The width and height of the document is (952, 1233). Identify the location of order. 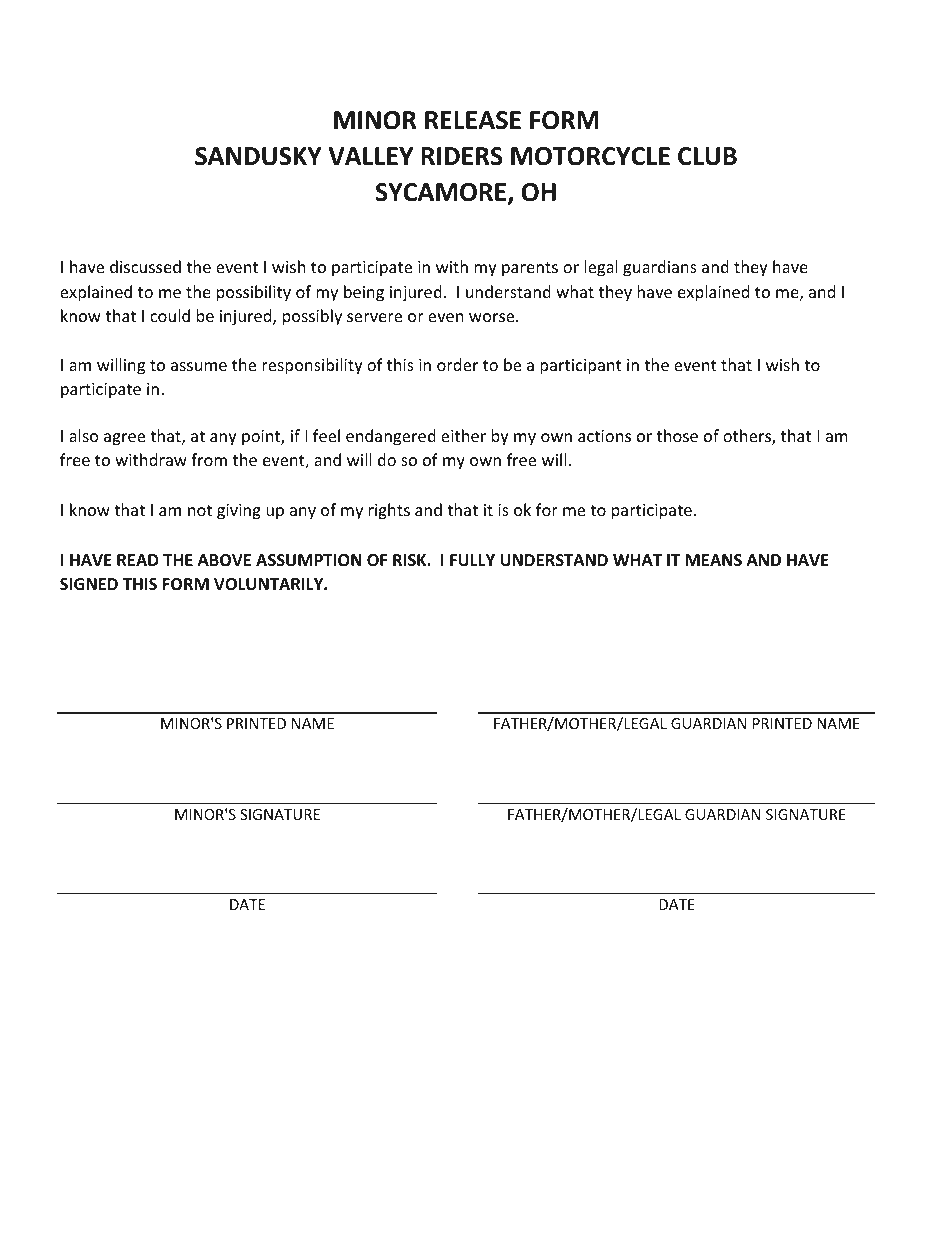
(457, 364).
